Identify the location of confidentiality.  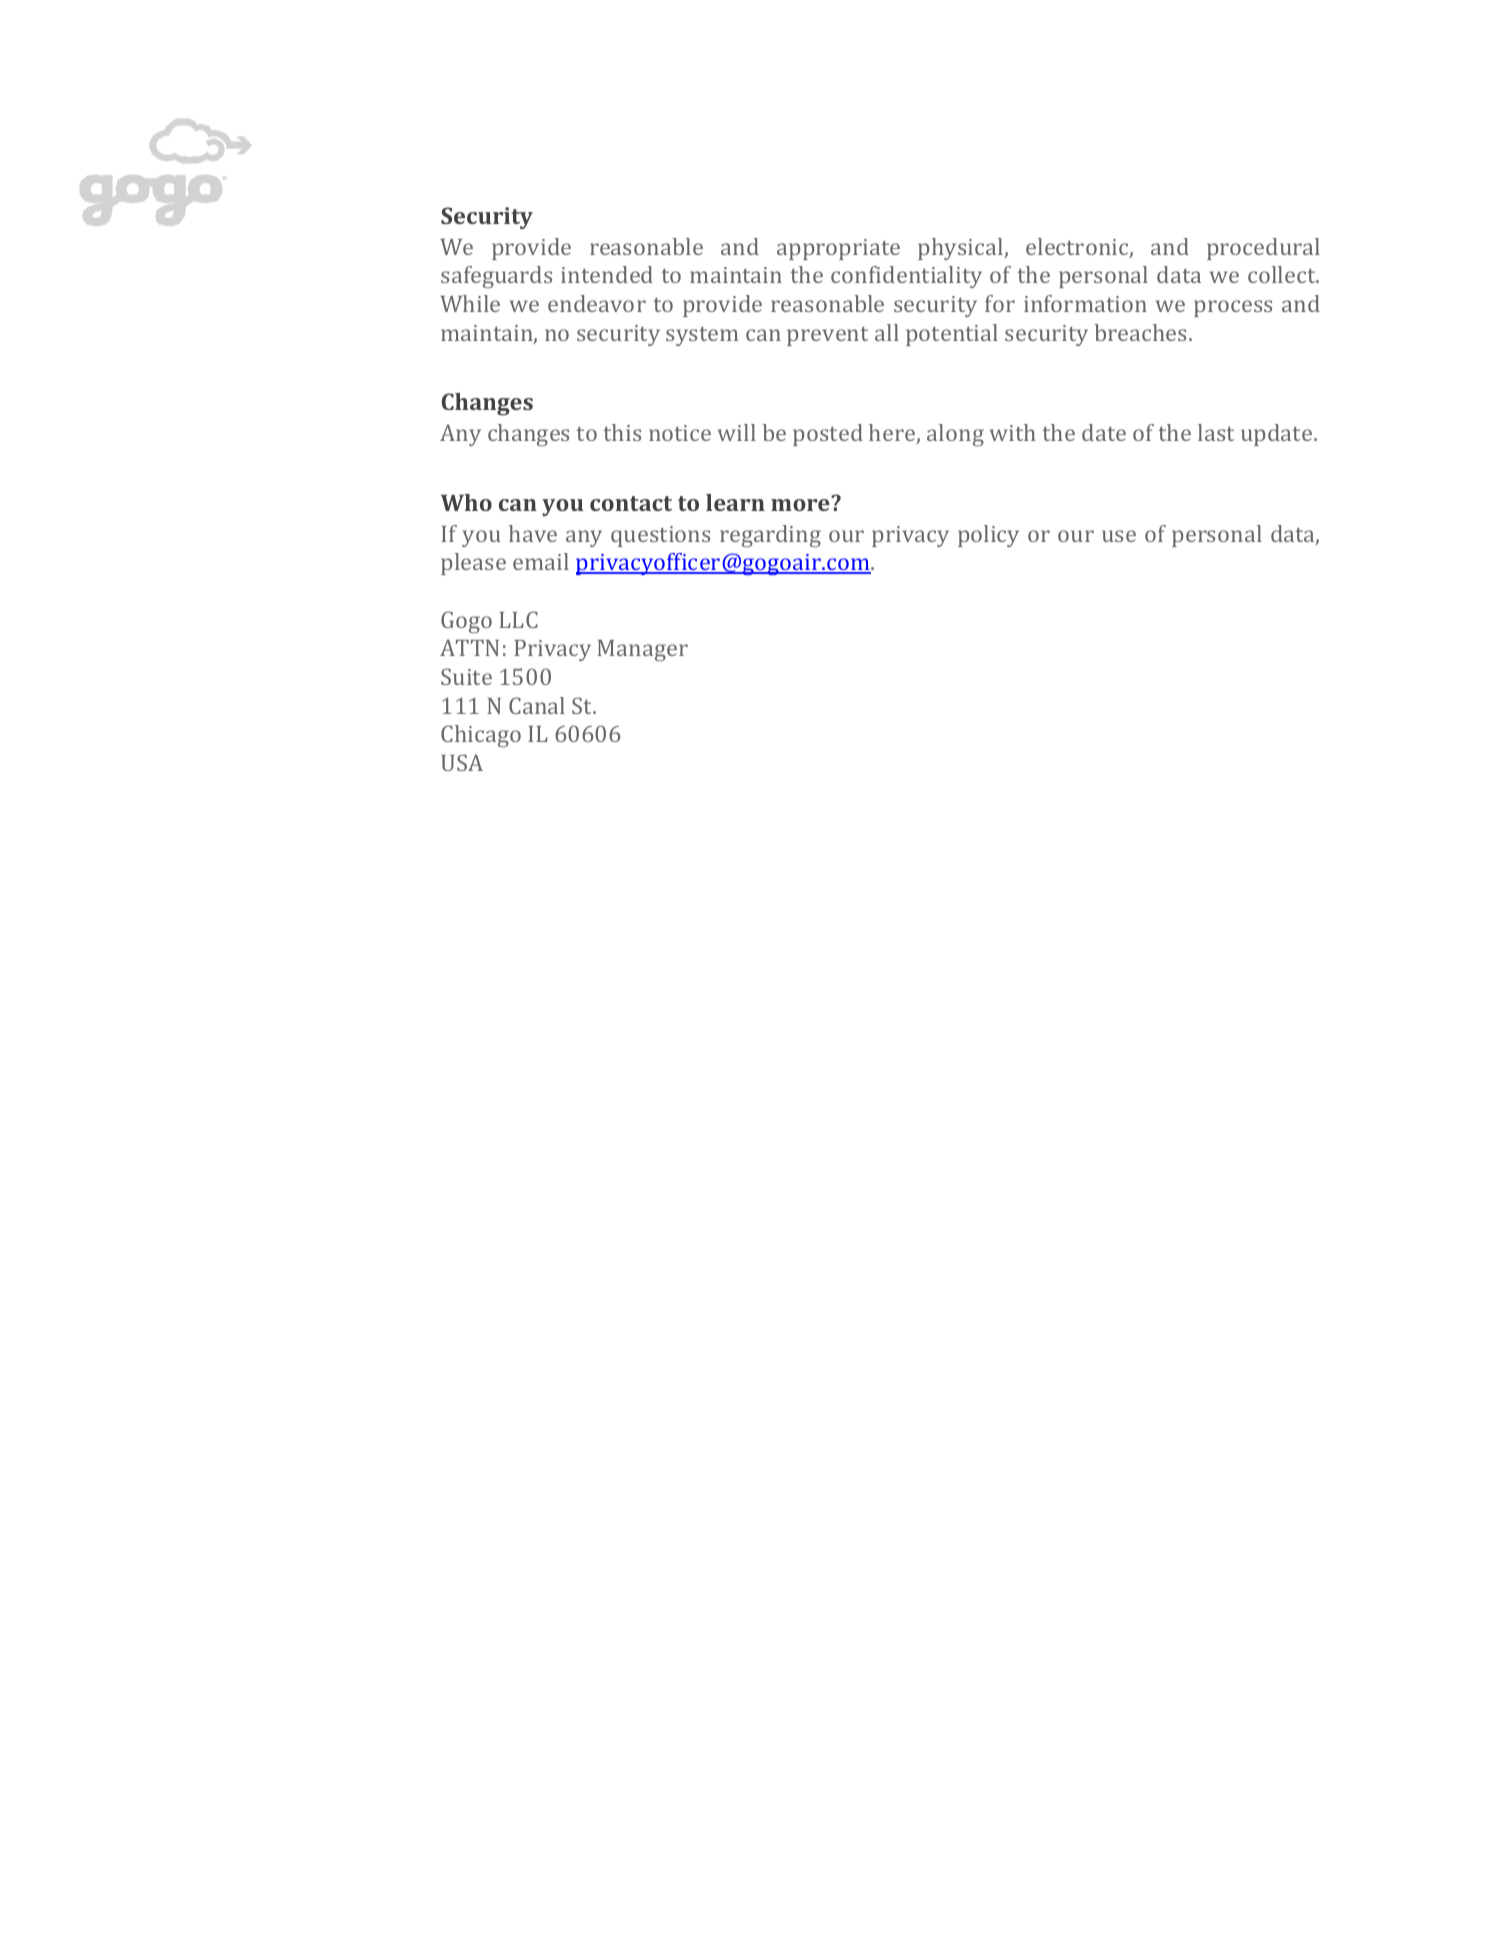
(906, 277).
